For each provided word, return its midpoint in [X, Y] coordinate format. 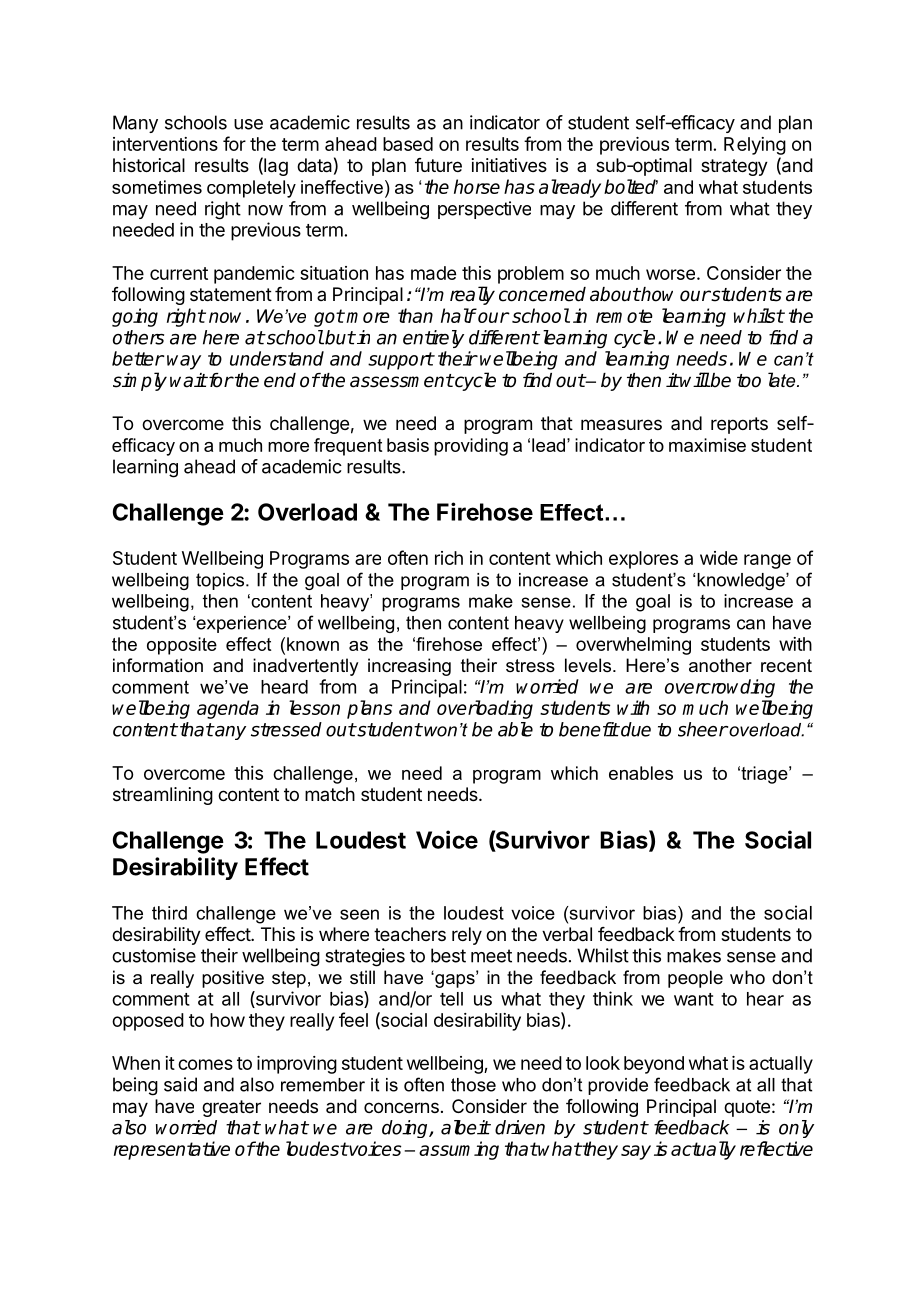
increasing [409, 667]
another [720, 665]
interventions [165, 144]
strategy [734, 167]
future [438, 165]
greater [231, 1108]
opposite [182, 646]
